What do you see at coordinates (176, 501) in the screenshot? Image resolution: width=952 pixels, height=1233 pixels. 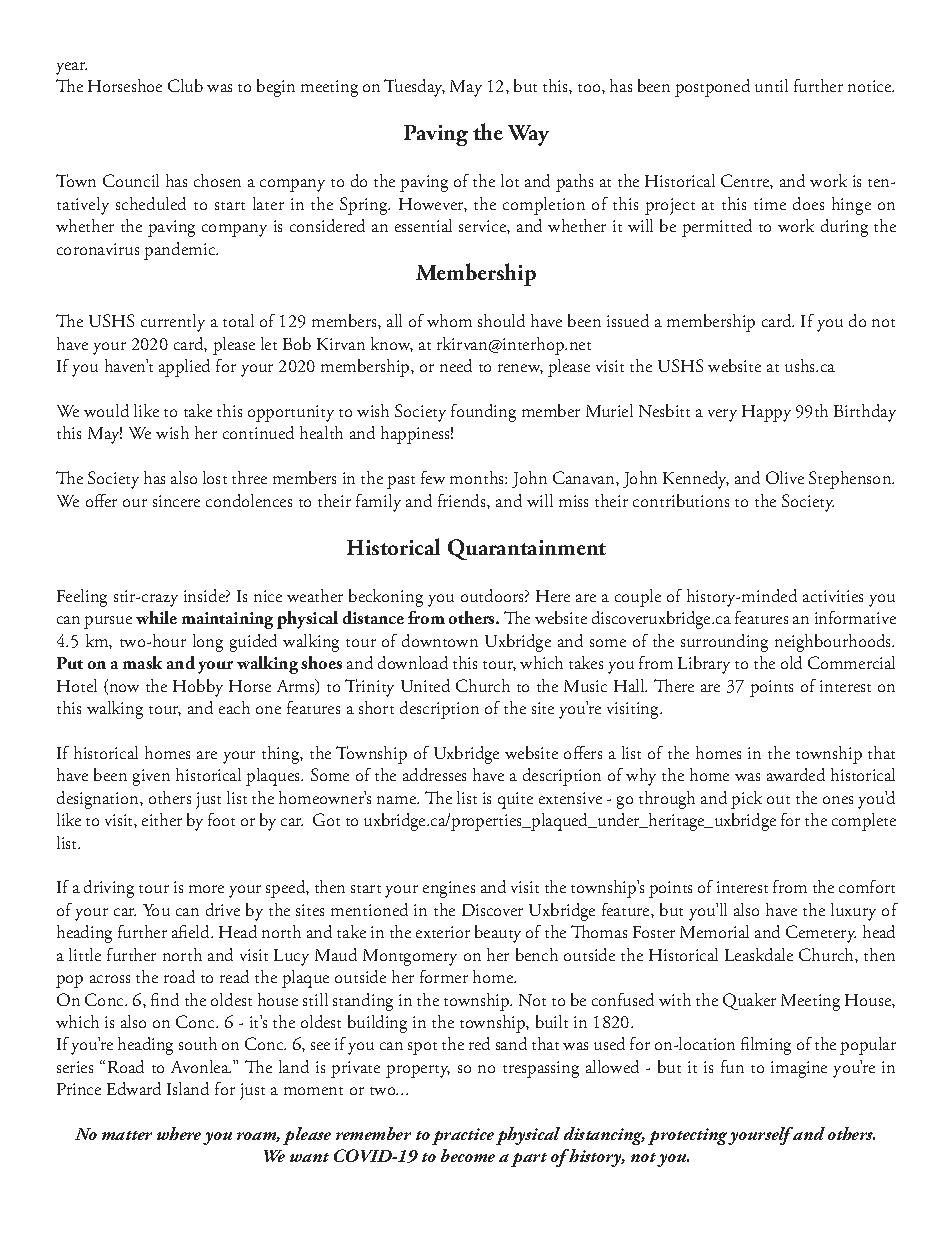 I see `sincere` at bounding box center [176, 501].
